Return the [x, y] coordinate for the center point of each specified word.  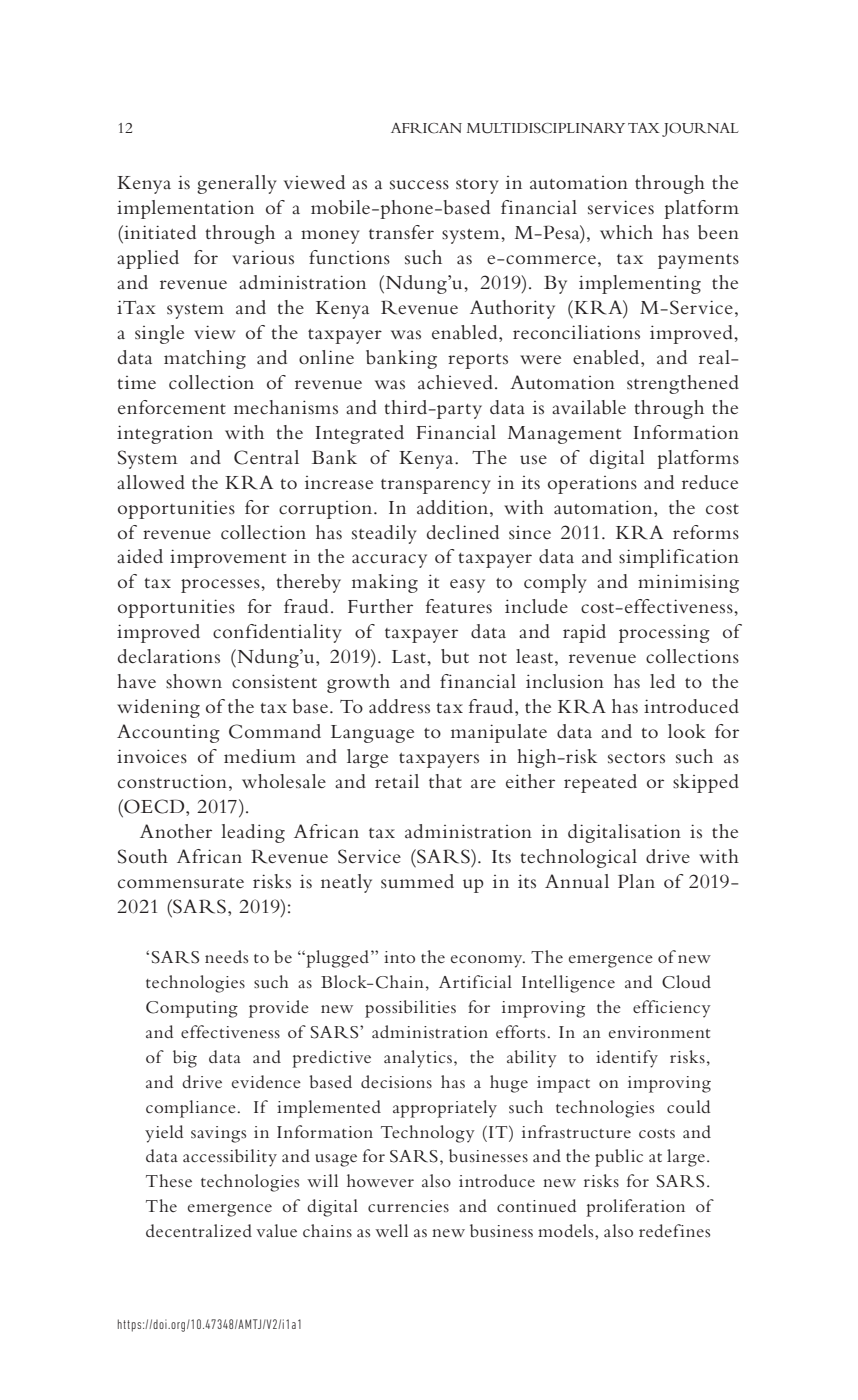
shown [194, 681]
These [169, 1180]
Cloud [686, 982]
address [399, 706]
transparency [436, 486]
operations [592, 485]
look [687, 731]
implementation [185, 209]
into [399, 957]
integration [165, 434]
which [626, 232]
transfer [401, 232]
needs [226, 956]
